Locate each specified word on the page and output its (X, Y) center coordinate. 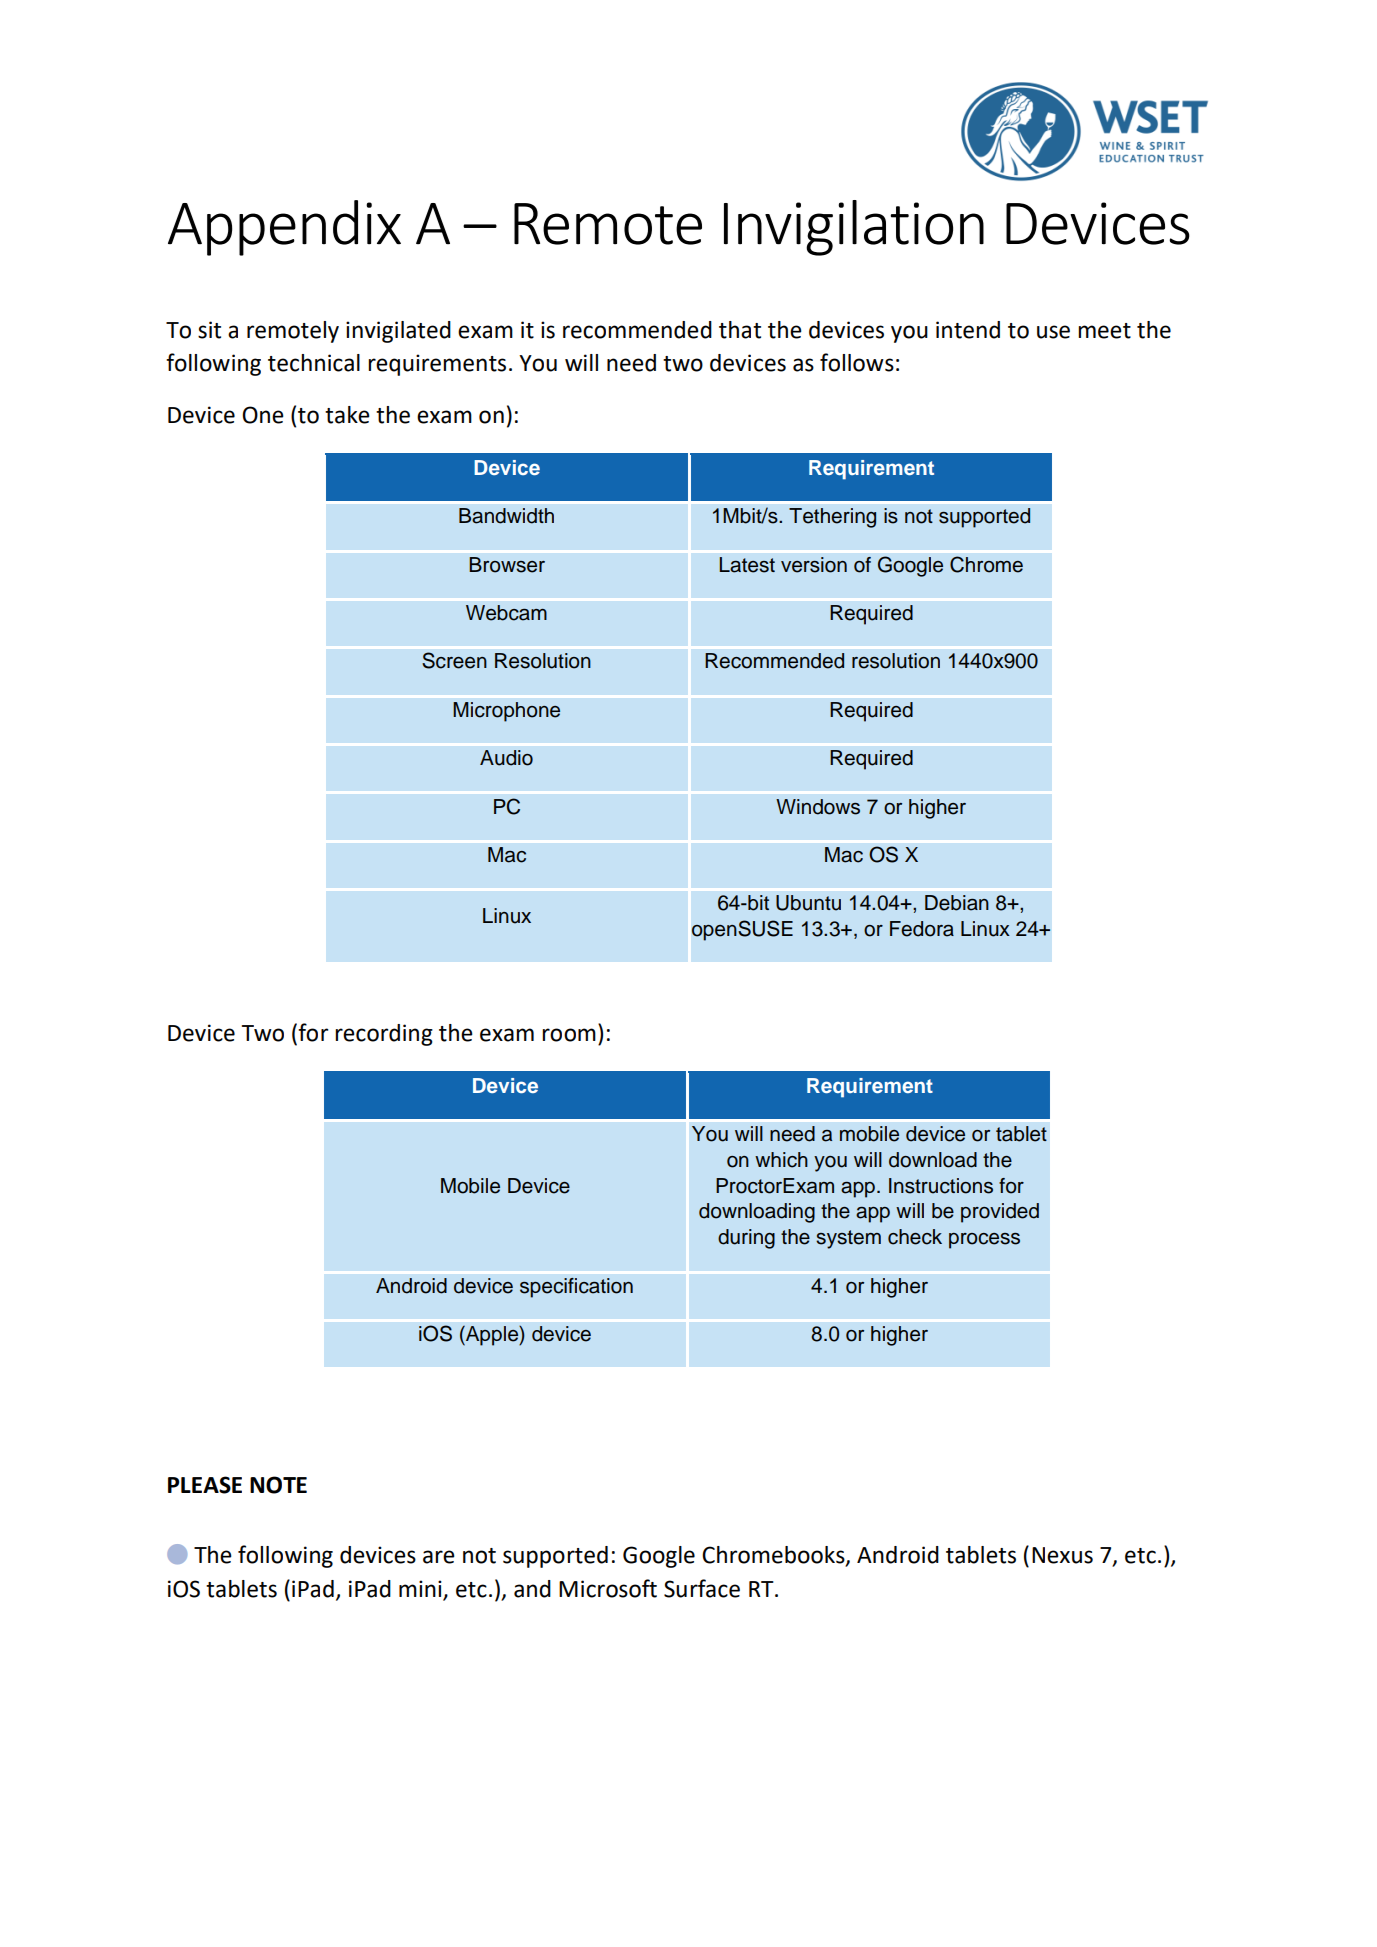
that (740, 330)
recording (384, 1035)
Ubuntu (808, 903)
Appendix (284, 228)
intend (968, 330)
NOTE (278, 1485)
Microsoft (608, 1588)
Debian (957, 903)
